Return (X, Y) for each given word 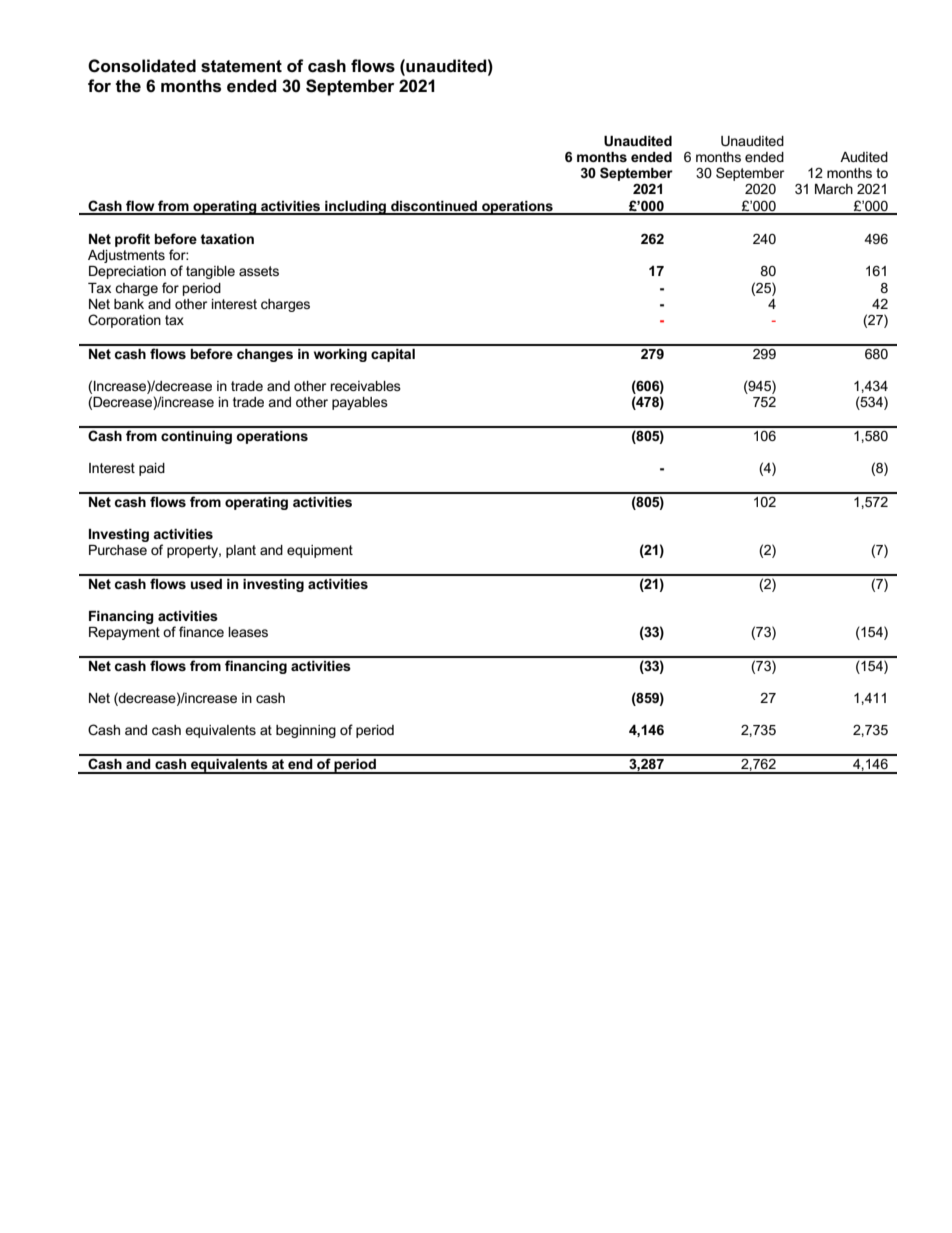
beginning (306, 731)
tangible (210, 272)
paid (152, 469)
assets (259, 271)
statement (241, 66)
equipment (320, 551)
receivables (365, 386)
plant (241, 551)
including (356, 208)
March (834, 189)
